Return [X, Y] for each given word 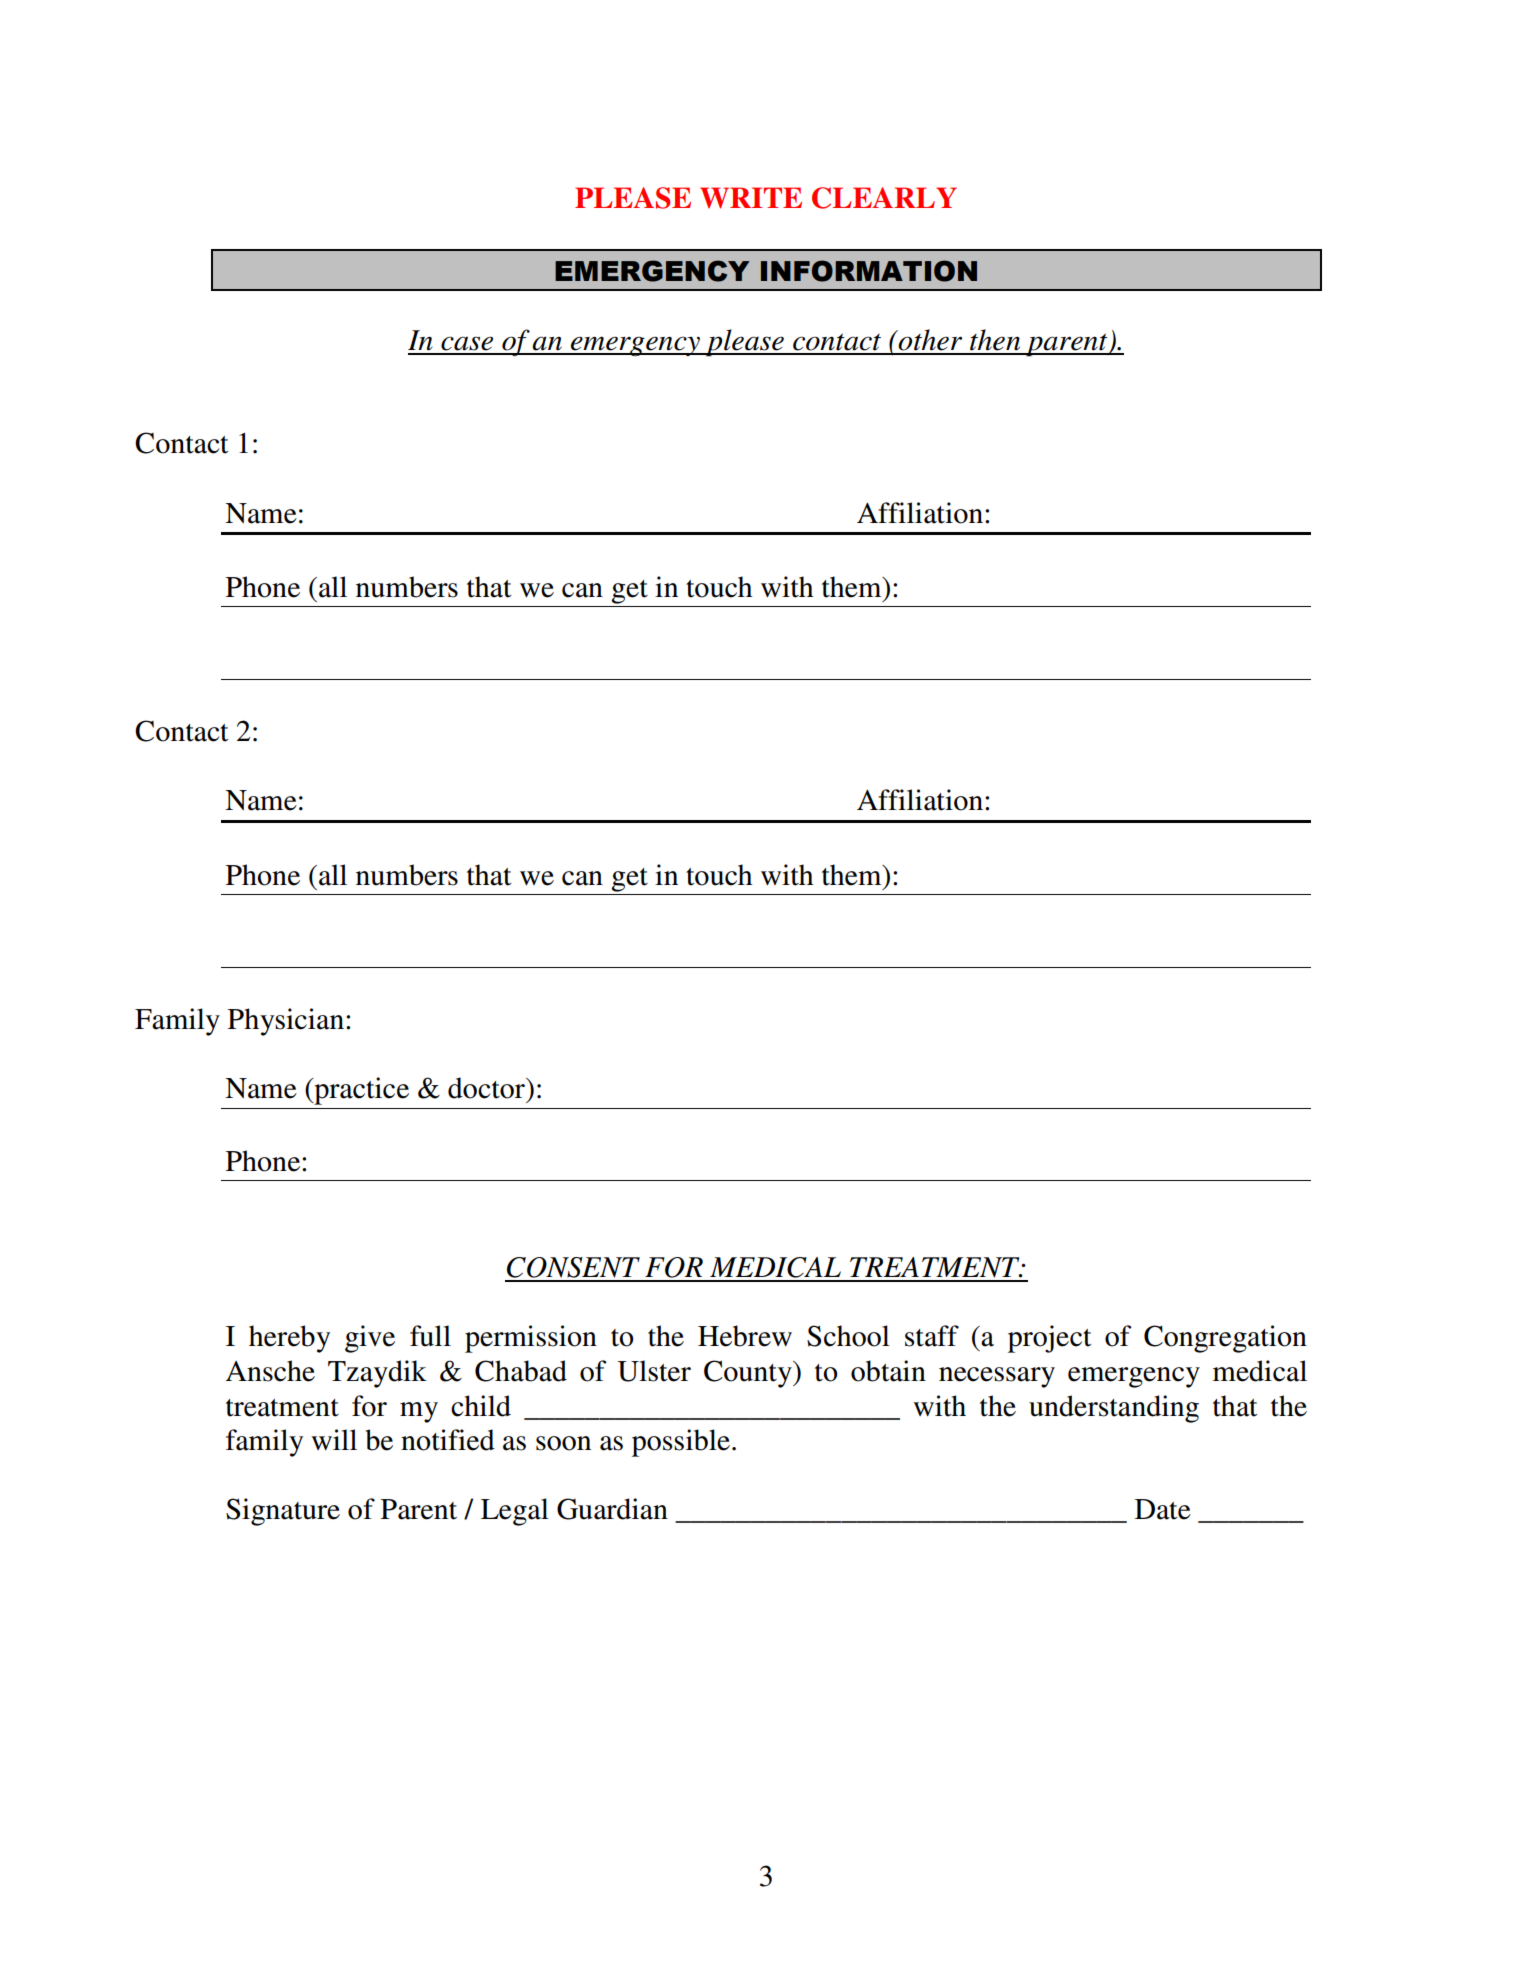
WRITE [751, 198]
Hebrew [745, 1336]
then [995, 340]
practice [360, 1091]
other [929, 340]
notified [448, 1440]
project [1049, 1339]
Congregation [1225, 1339]
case [467, 343]
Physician [286, 1022]
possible [681, 1443]
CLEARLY [884, 198]
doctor [487, 1088]
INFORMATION [869, 271]
